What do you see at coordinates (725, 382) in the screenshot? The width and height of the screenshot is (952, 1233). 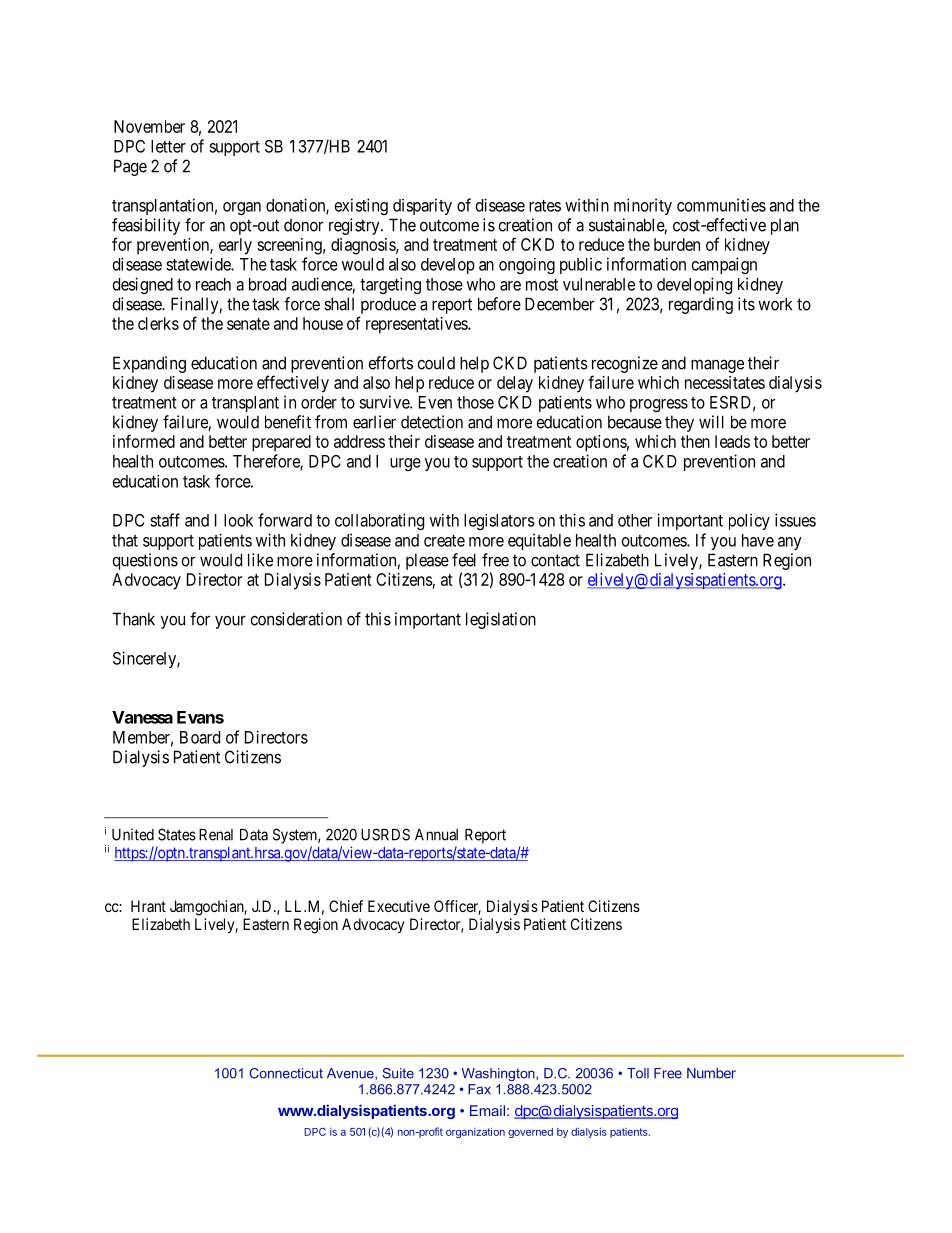 I see `necessitates` at bounding box center [725, 382].
